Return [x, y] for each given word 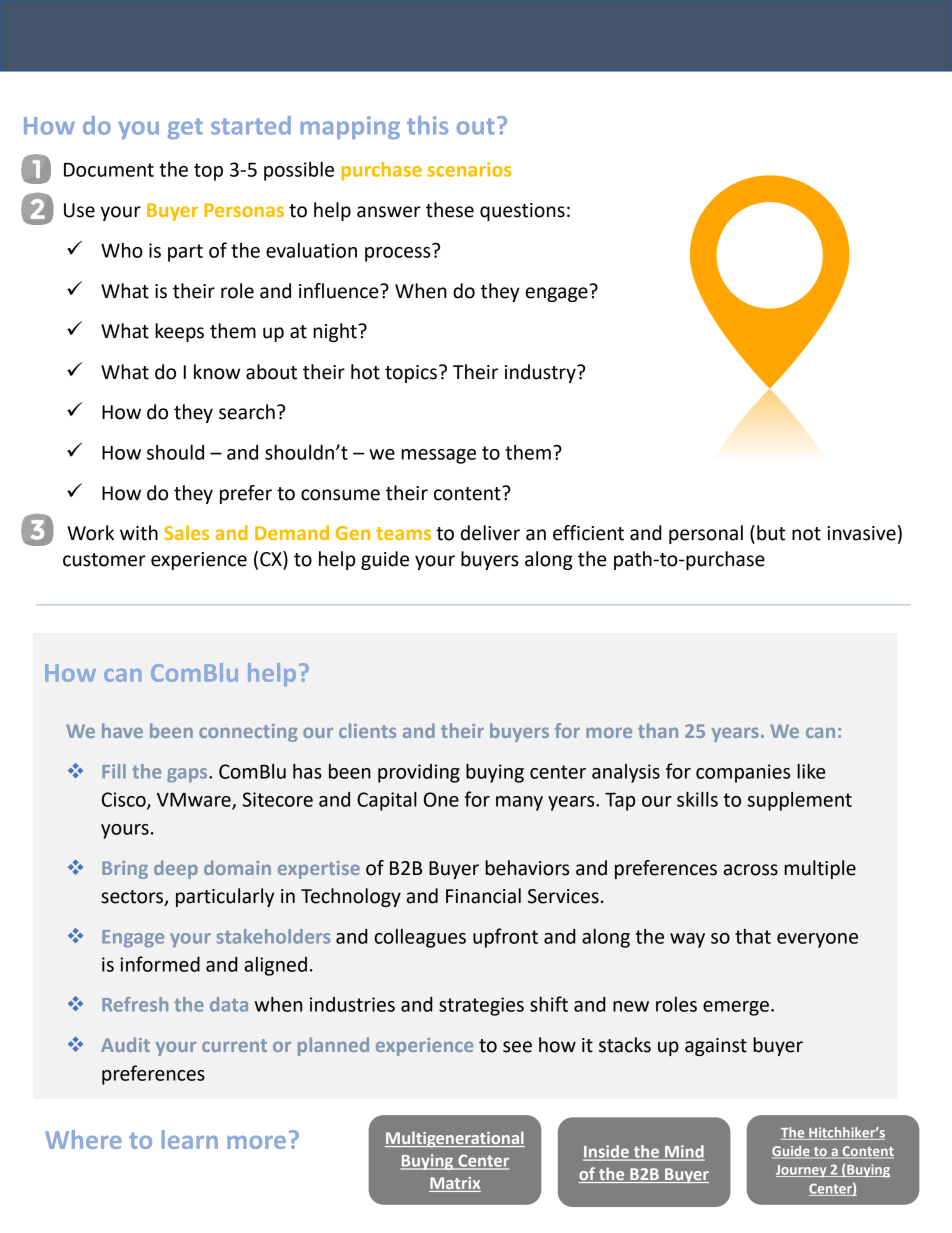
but [771, 533]
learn [190, 1139]
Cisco [125, 800]
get [185, 128]
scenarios [469, 169]
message [438, 456]
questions [522, 212]
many [519, 803]
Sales [186, 532]
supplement [800, 801]
